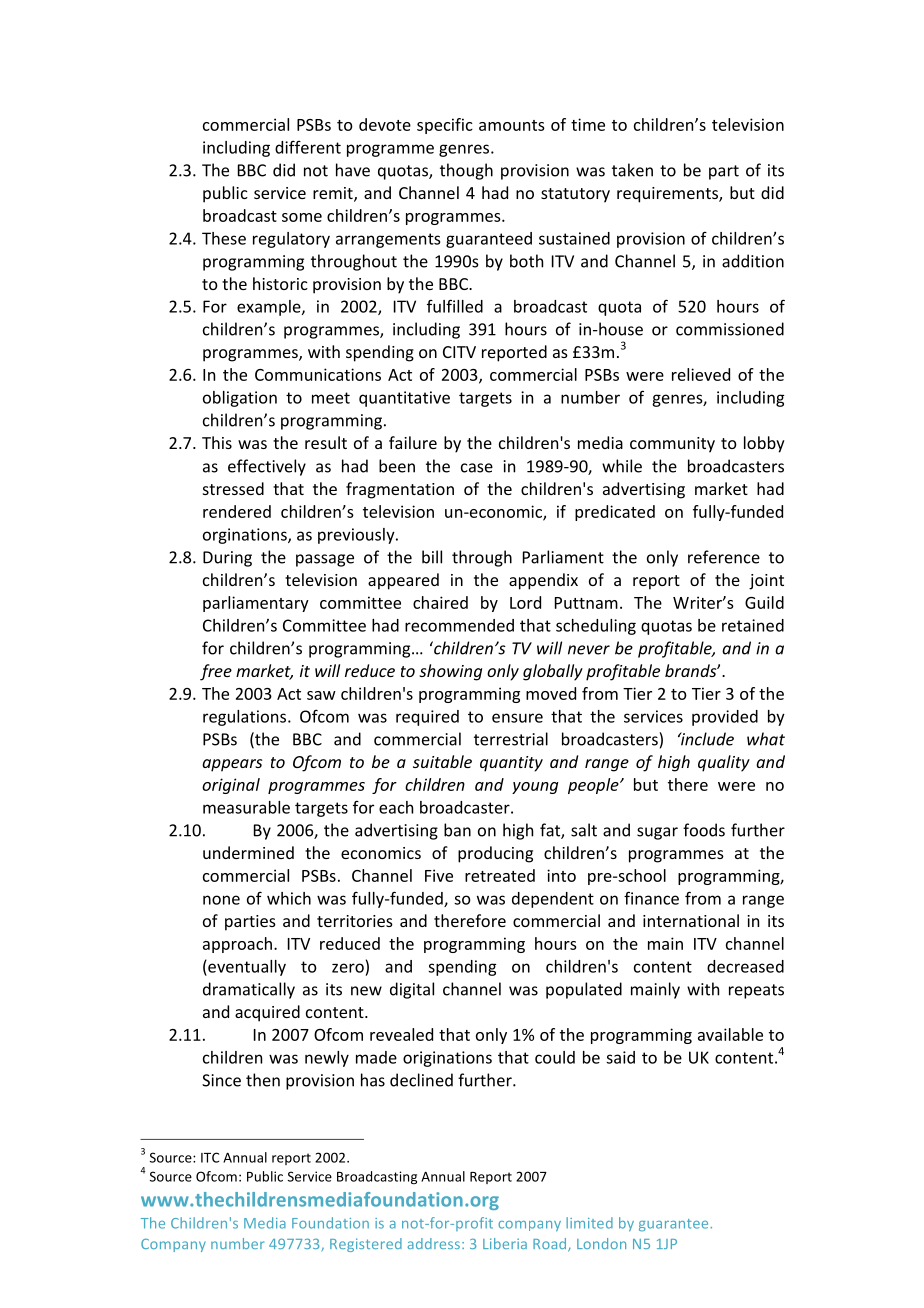  Describe the element at coordinates (466, 171) in the screenshot. I see `though` at that location.
